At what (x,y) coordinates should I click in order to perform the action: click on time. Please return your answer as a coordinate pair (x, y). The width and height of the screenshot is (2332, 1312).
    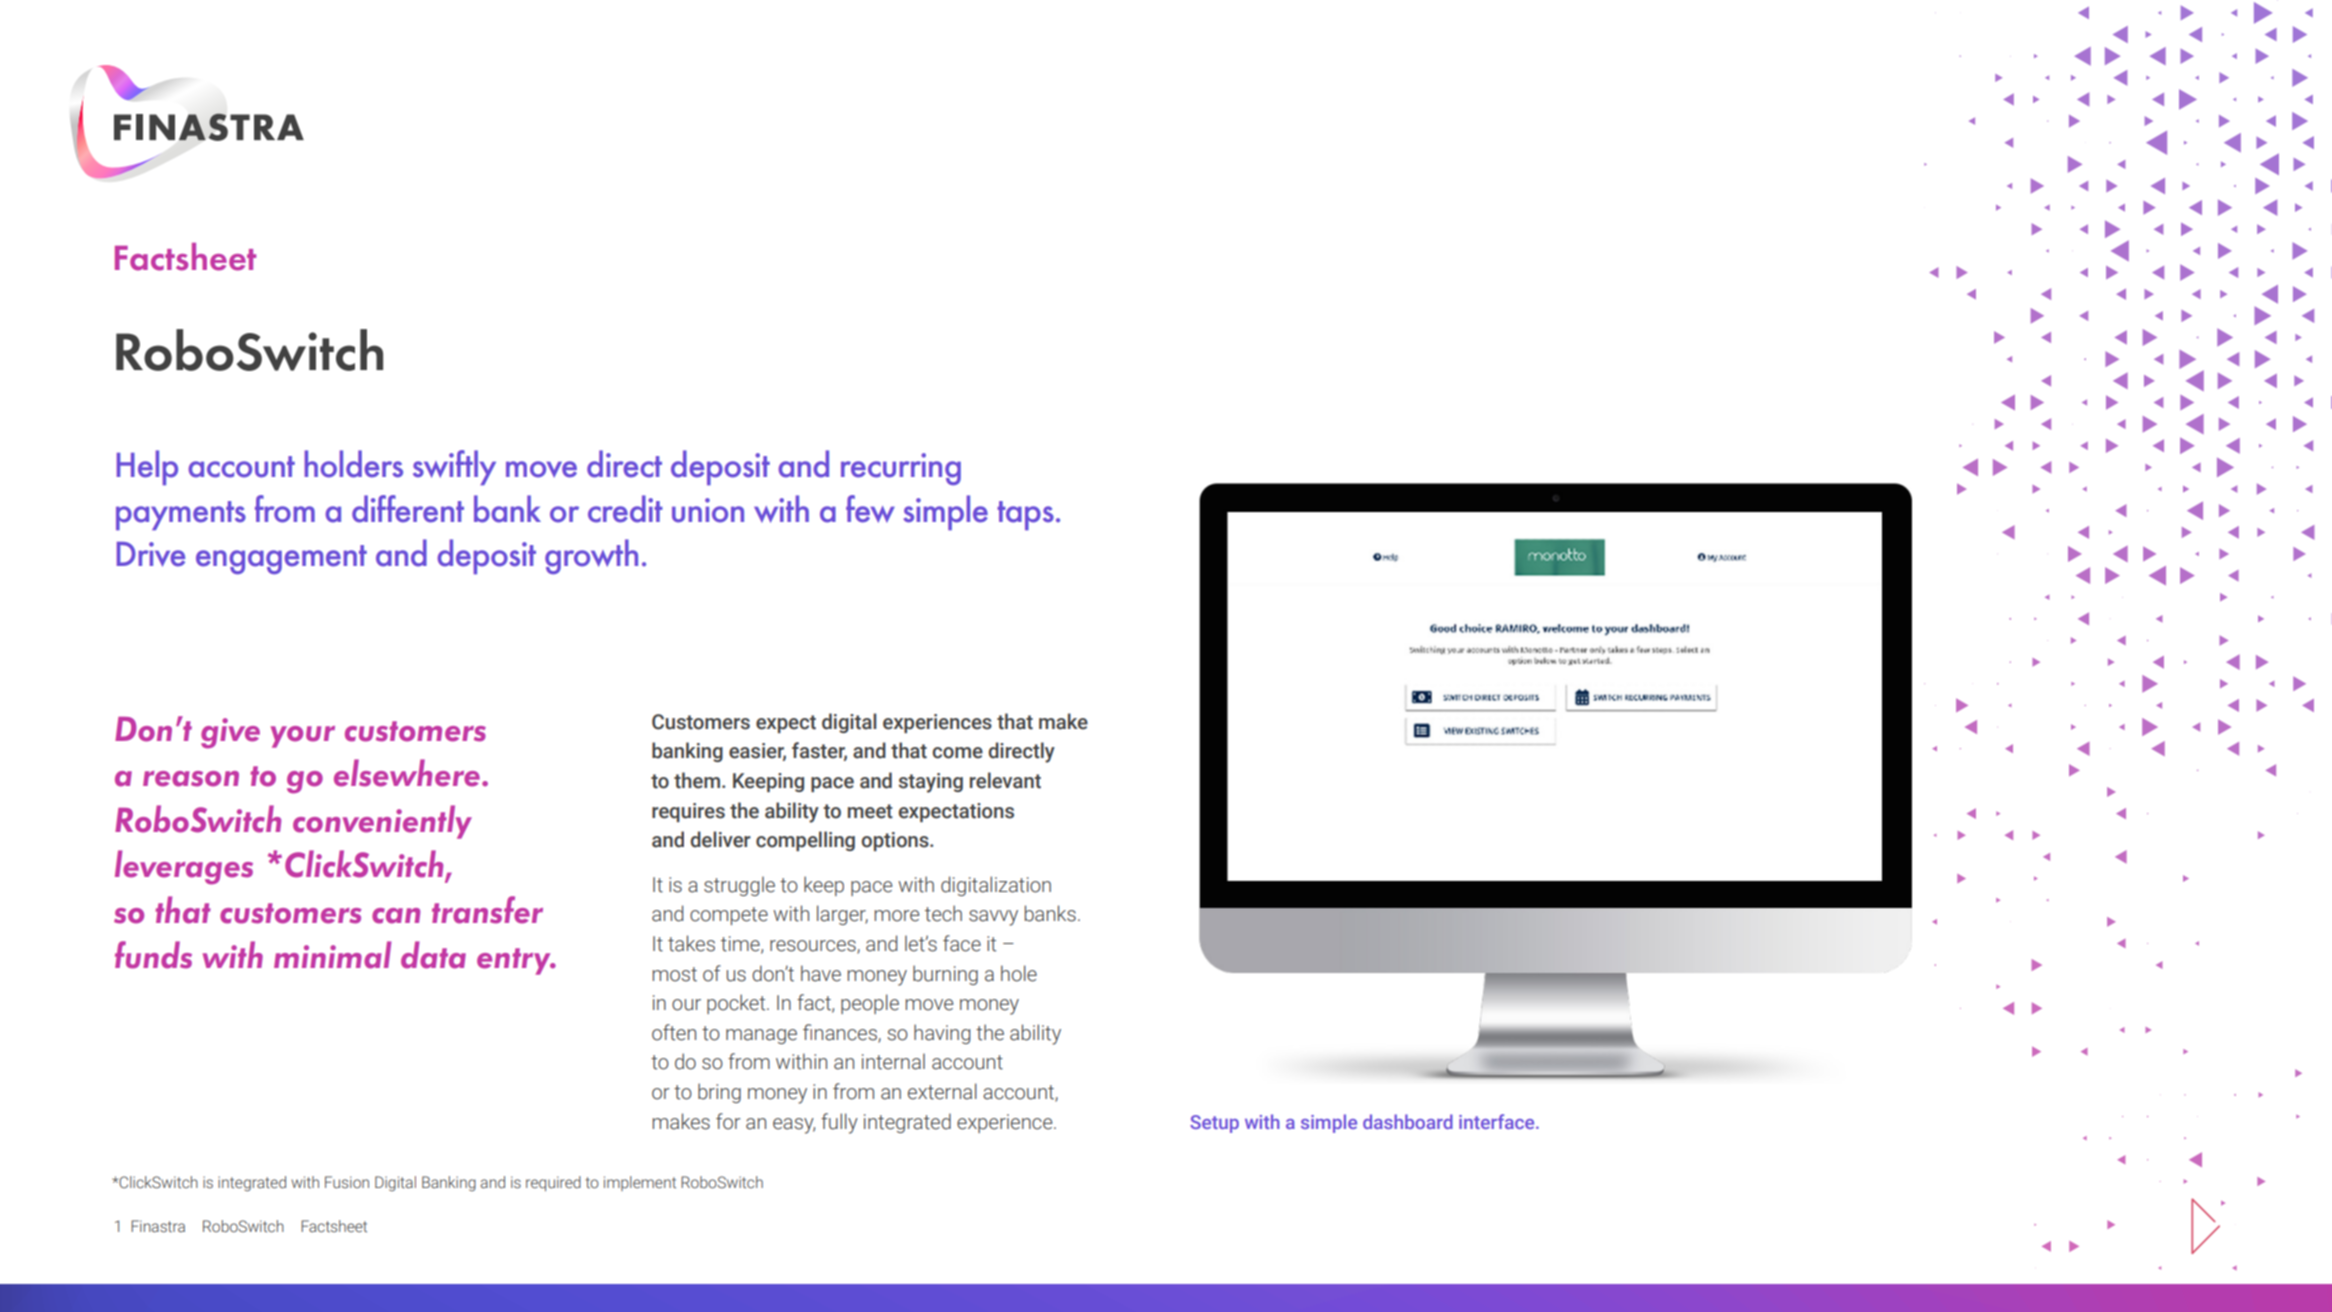
    Looking at the image, I should click on (741, 945).
